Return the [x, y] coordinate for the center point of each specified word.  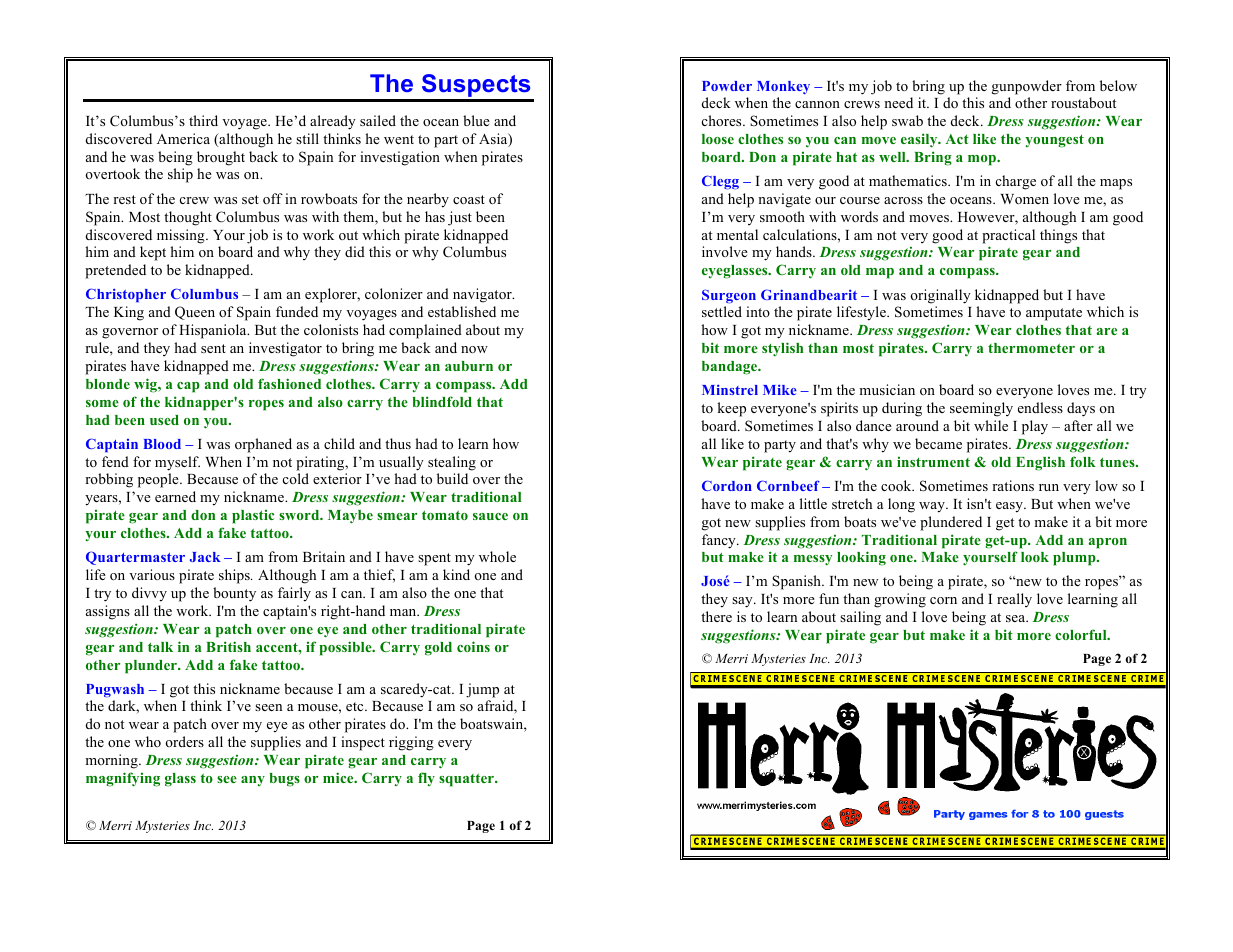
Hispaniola [214, 331]
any [253, 781]
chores [723, 120]
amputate [1054, 314]
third [203, 120]
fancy [720, 541]
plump [1075, 559]
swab [907, 120]
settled [722, 311]
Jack [205, 557]
